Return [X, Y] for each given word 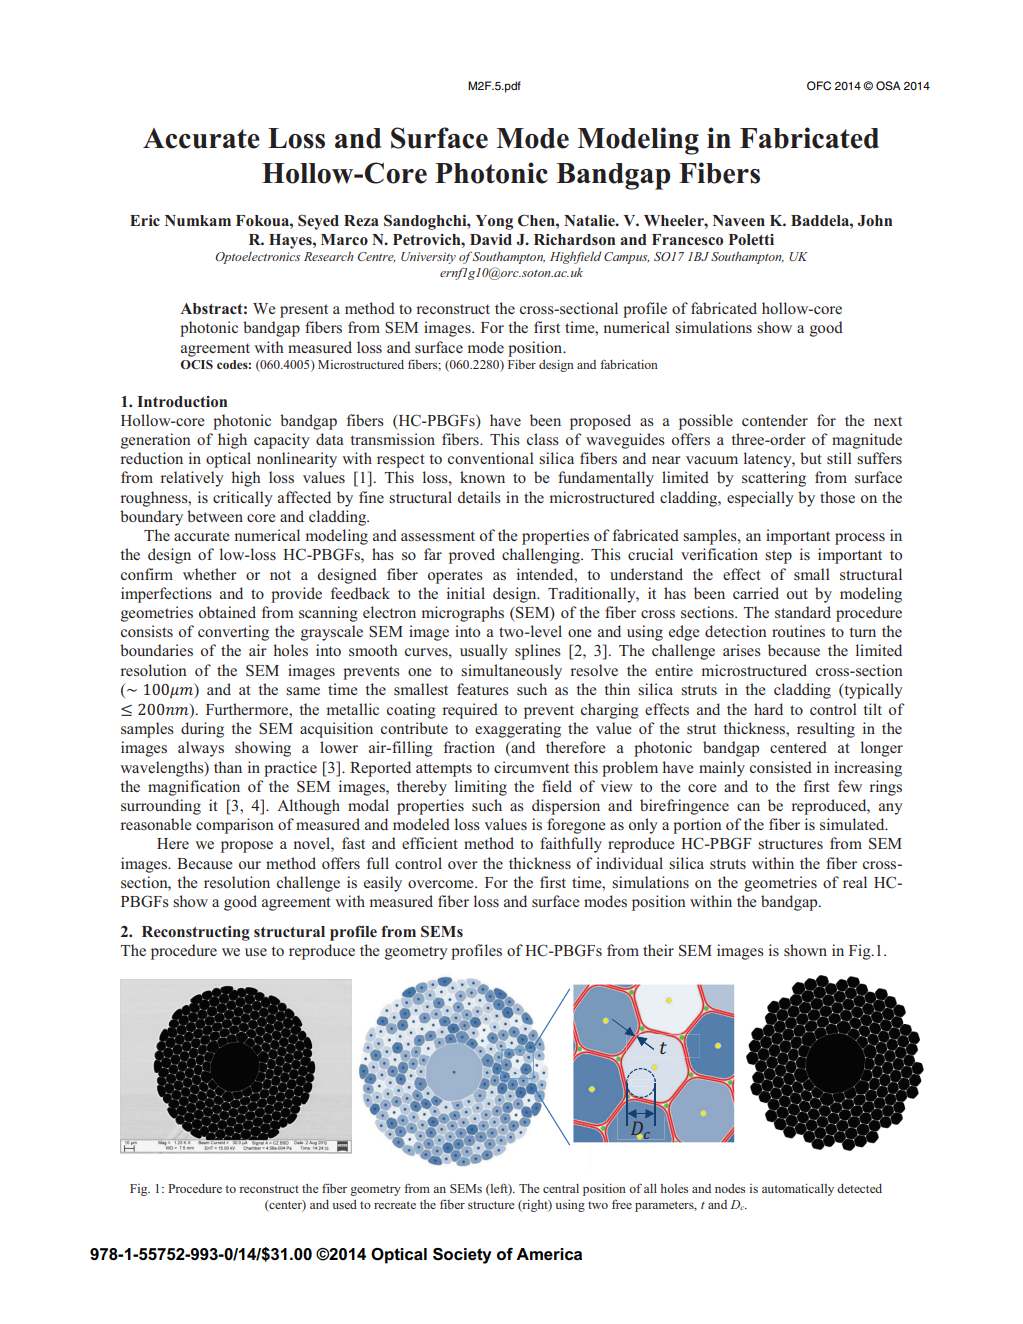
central [561, 1188]
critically [243, 499]
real [855, 882]
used [344, 1204]
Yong [494, 222]
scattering [774, 479]
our [250, 865]
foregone [576, 826]
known [482, 477]
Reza [361, 220]
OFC [819, 86]
